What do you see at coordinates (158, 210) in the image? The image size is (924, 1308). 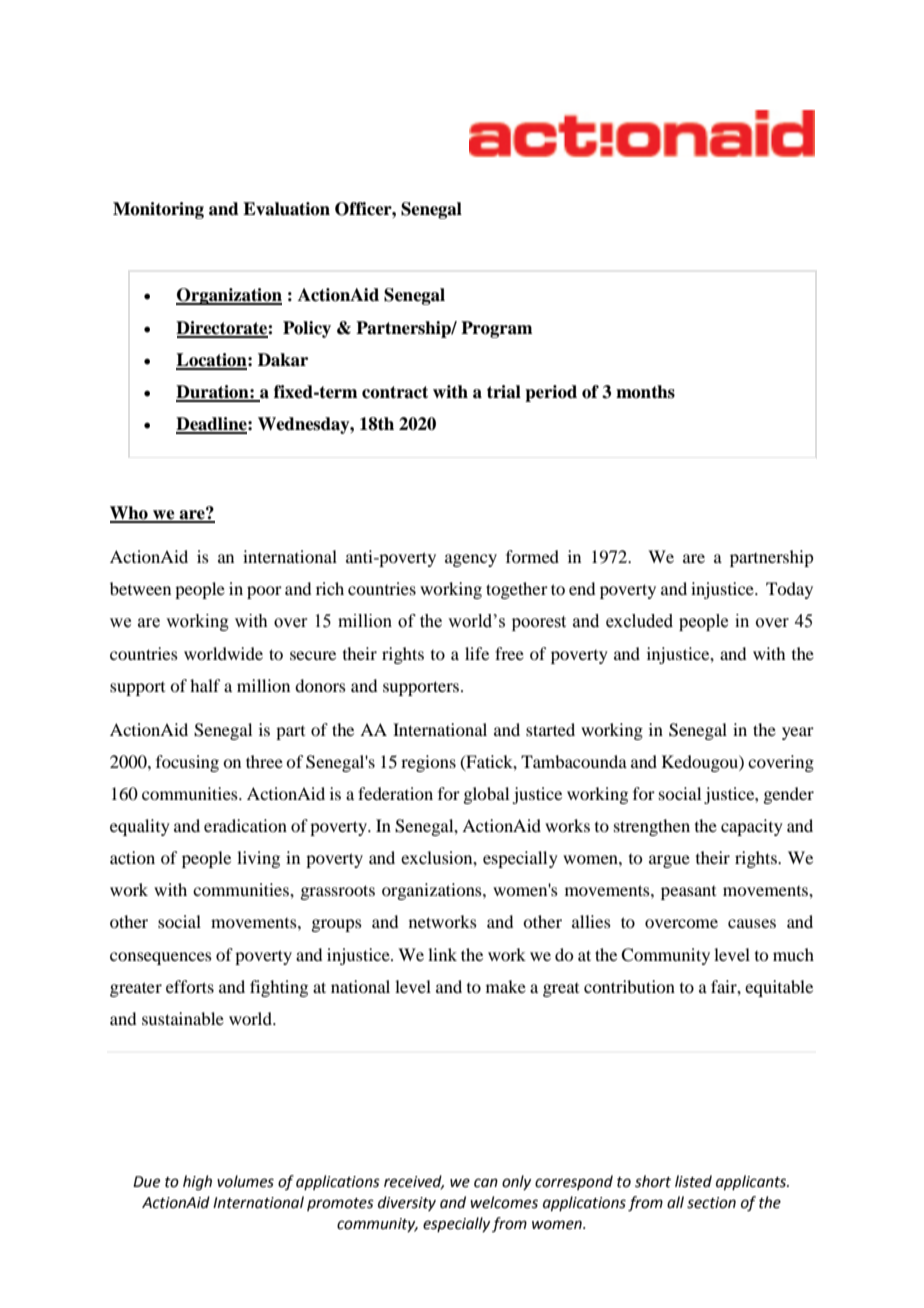 I see `Monitoring` at bounding box center [158, 210].
